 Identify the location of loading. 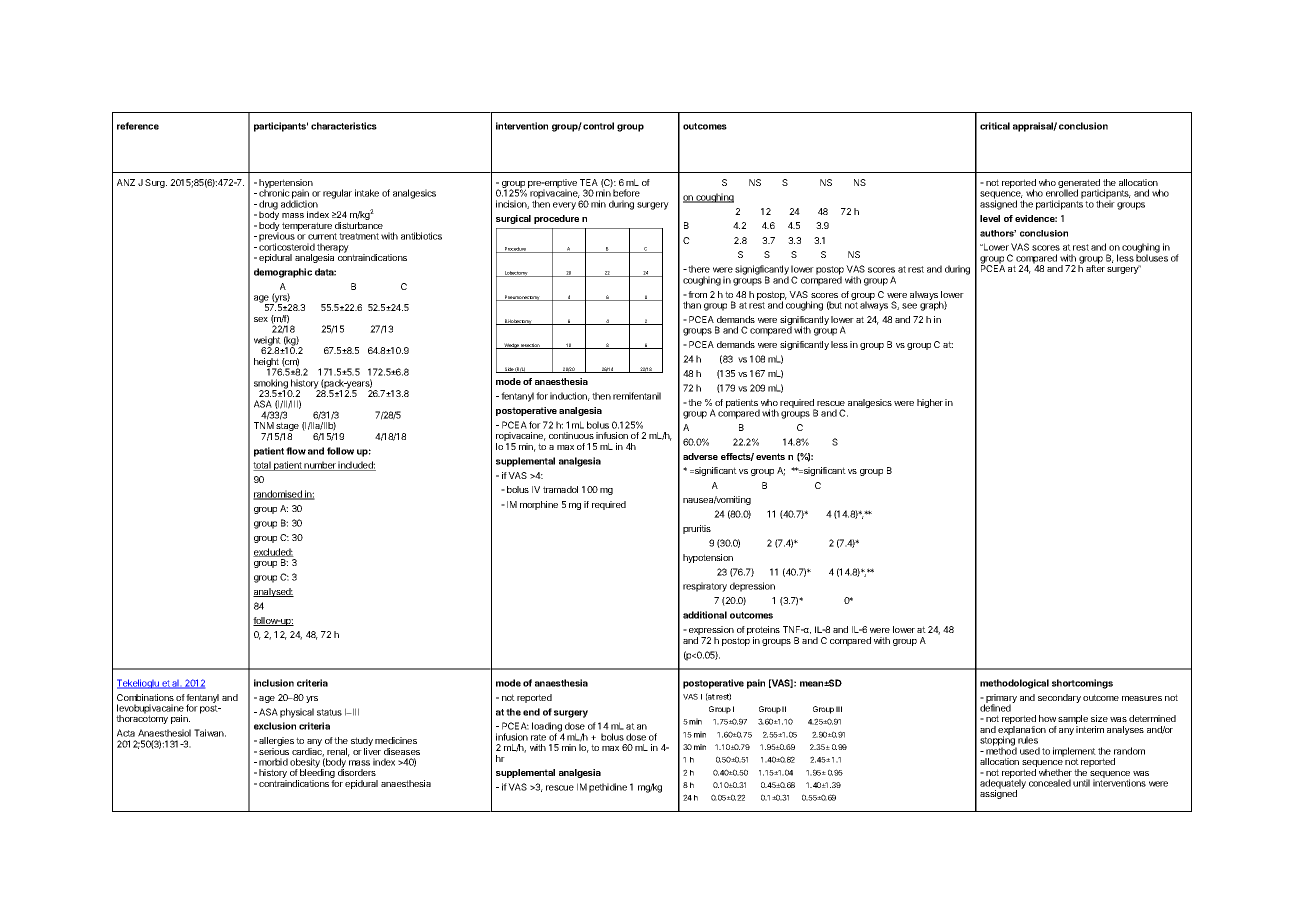
(548, 728).
